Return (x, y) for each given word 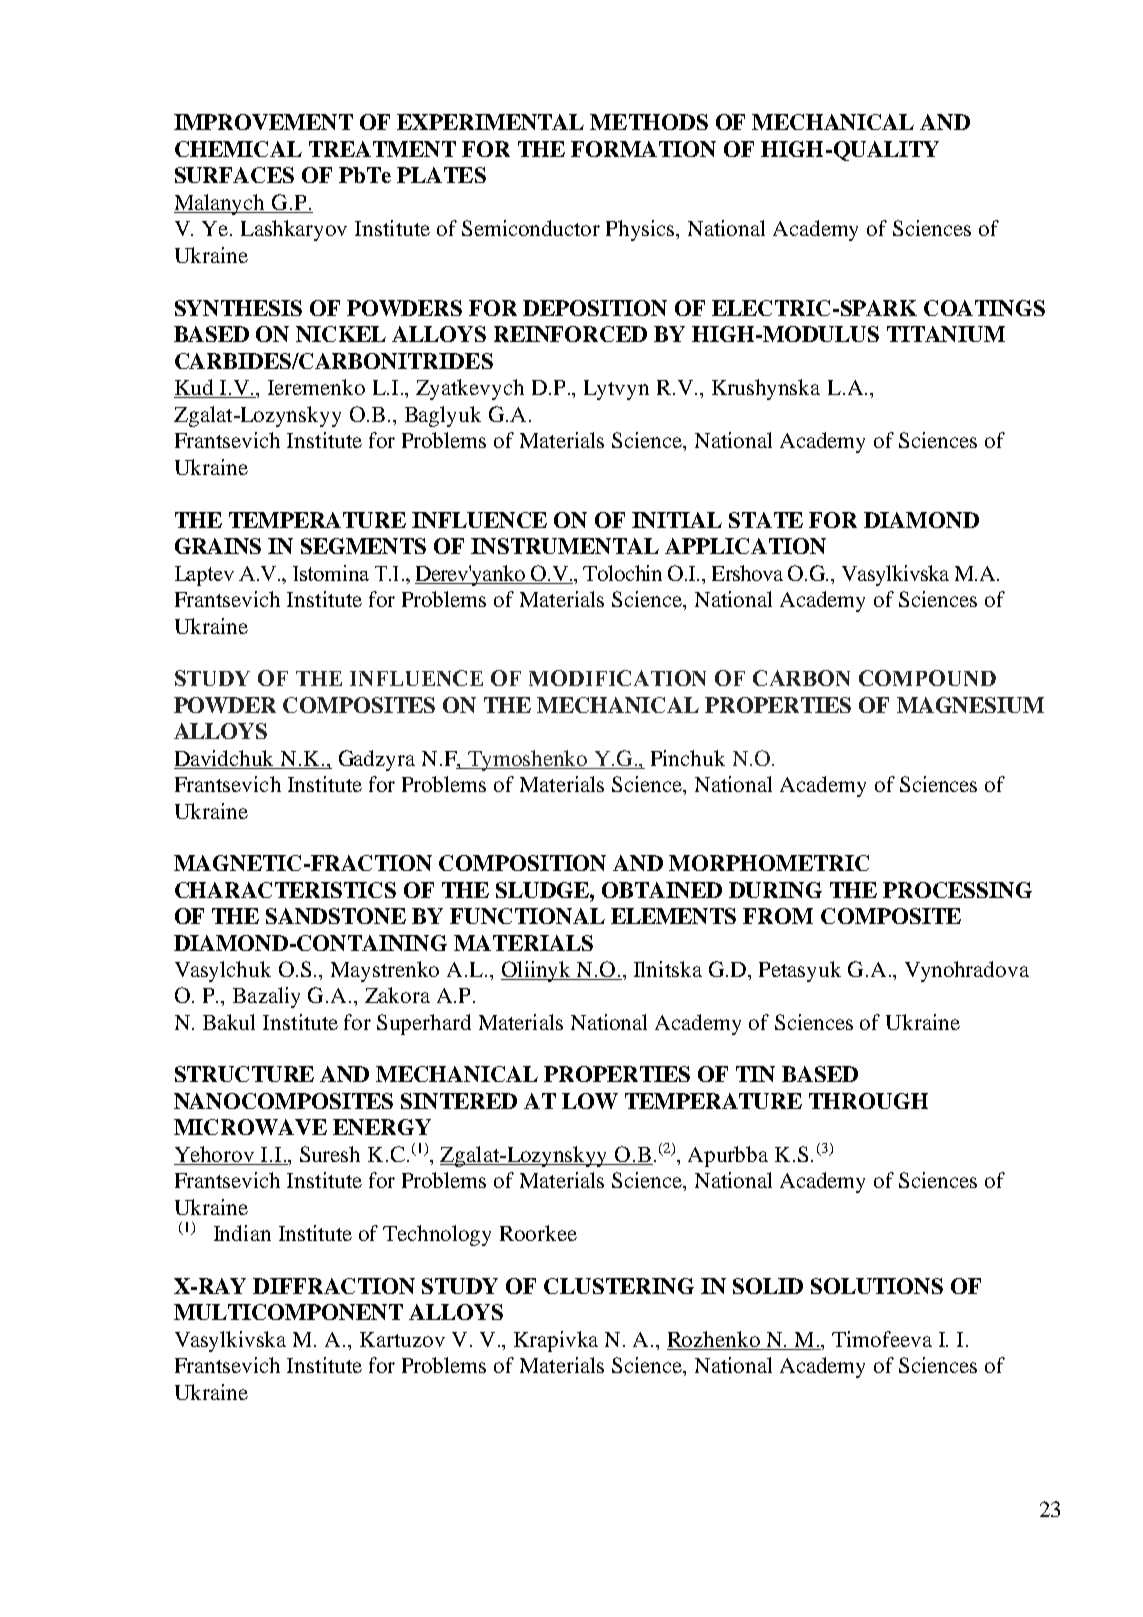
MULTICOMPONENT (288, 1312)
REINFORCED (570, 334)
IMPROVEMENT (263, 122)
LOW (590, 1101)
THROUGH (868, 1101)
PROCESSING (957, 890)
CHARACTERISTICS (285, 890)
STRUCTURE (244, 1074)
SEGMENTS (363, 546)
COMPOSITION (522, 863)
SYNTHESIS (238, 308)
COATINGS (984, 308)
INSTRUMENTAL (565, 546)
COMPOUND (927, 678)
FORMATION (643, 149)
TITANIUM (946, 334)
